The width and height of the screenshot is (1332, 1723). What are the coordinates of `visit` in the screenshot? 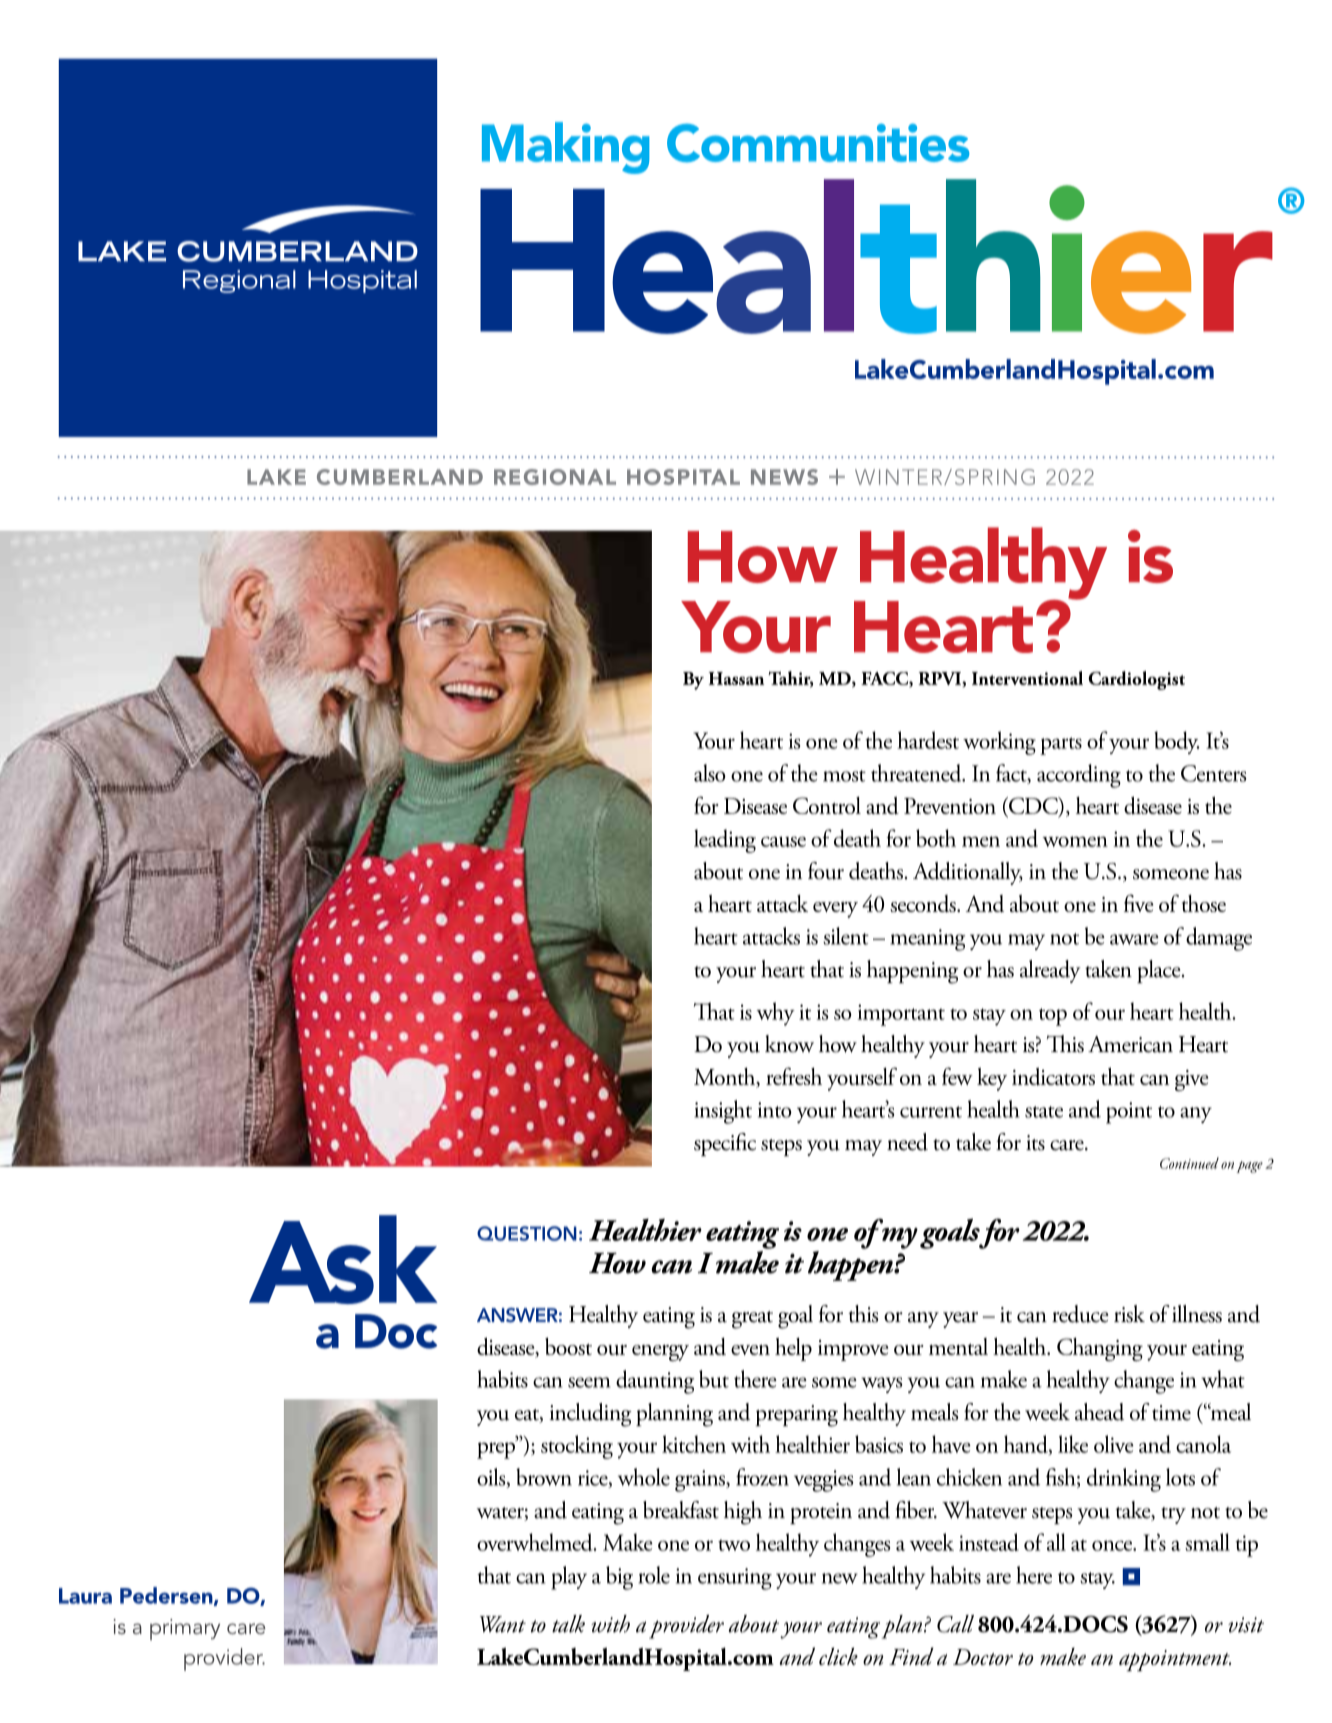 It's located at (1246, 1625).
